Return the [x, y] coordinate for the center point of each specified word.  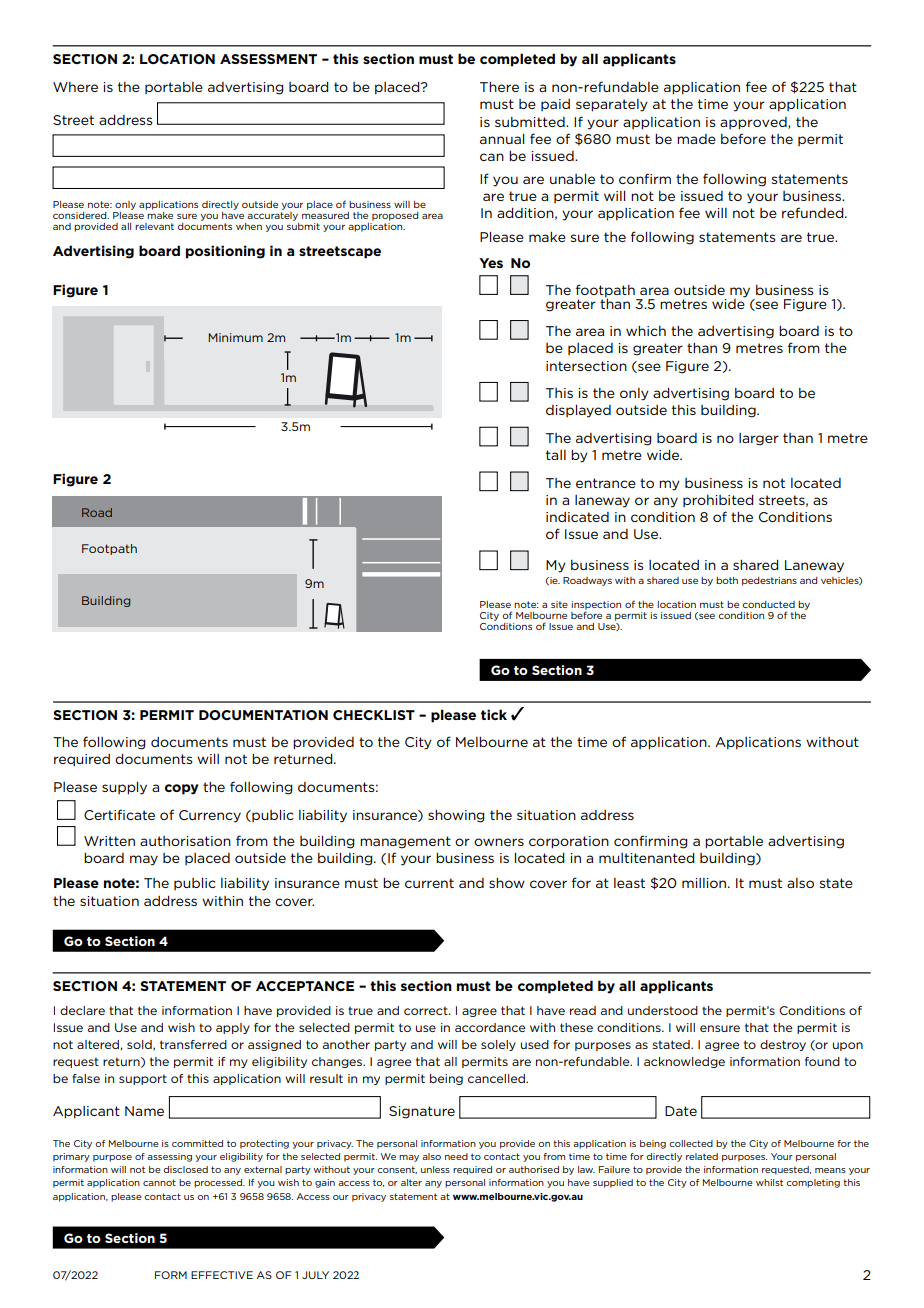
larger [759, 439]
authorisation [185, 841]
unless [435, 1169]
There [499, 87]
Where [75, 87]
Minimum [235, 337]
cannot [159, 1182]
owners [499, 842]
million [704, 883]
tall [556, 455]
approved [754, 123]
